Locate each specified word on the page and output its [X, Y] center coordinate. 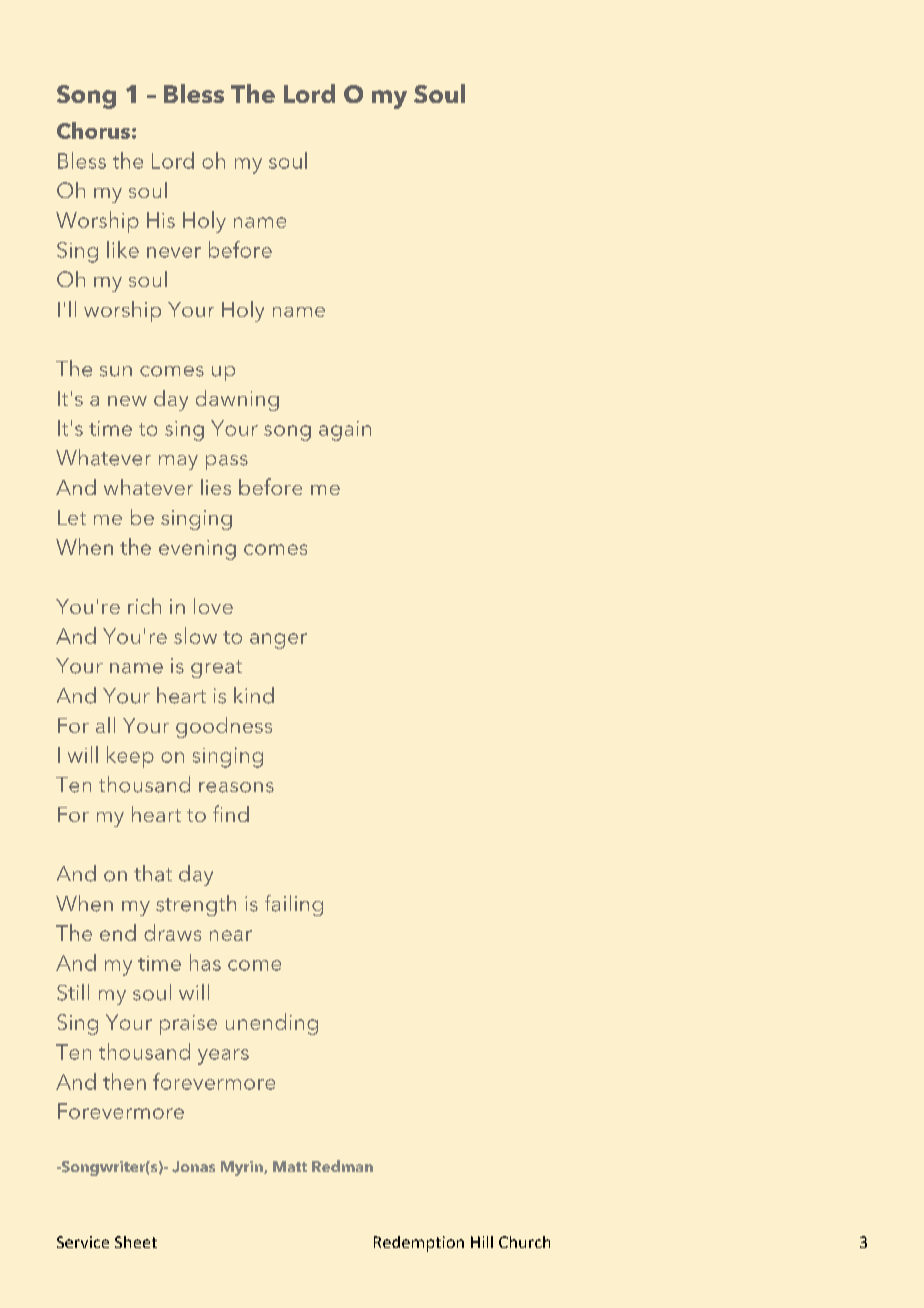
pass [227, 462]
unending [272, 1024]
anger [278, 641]
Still [73, 992]
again [345, 431]
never [174, 252]
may [178, 462]
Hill [482, 1242]
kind [254, 695]
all [105, 725]
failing [294, 905]
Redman [342, 1166]
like [123, 249]
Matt [290, 1166]
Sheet [136, 1242]
